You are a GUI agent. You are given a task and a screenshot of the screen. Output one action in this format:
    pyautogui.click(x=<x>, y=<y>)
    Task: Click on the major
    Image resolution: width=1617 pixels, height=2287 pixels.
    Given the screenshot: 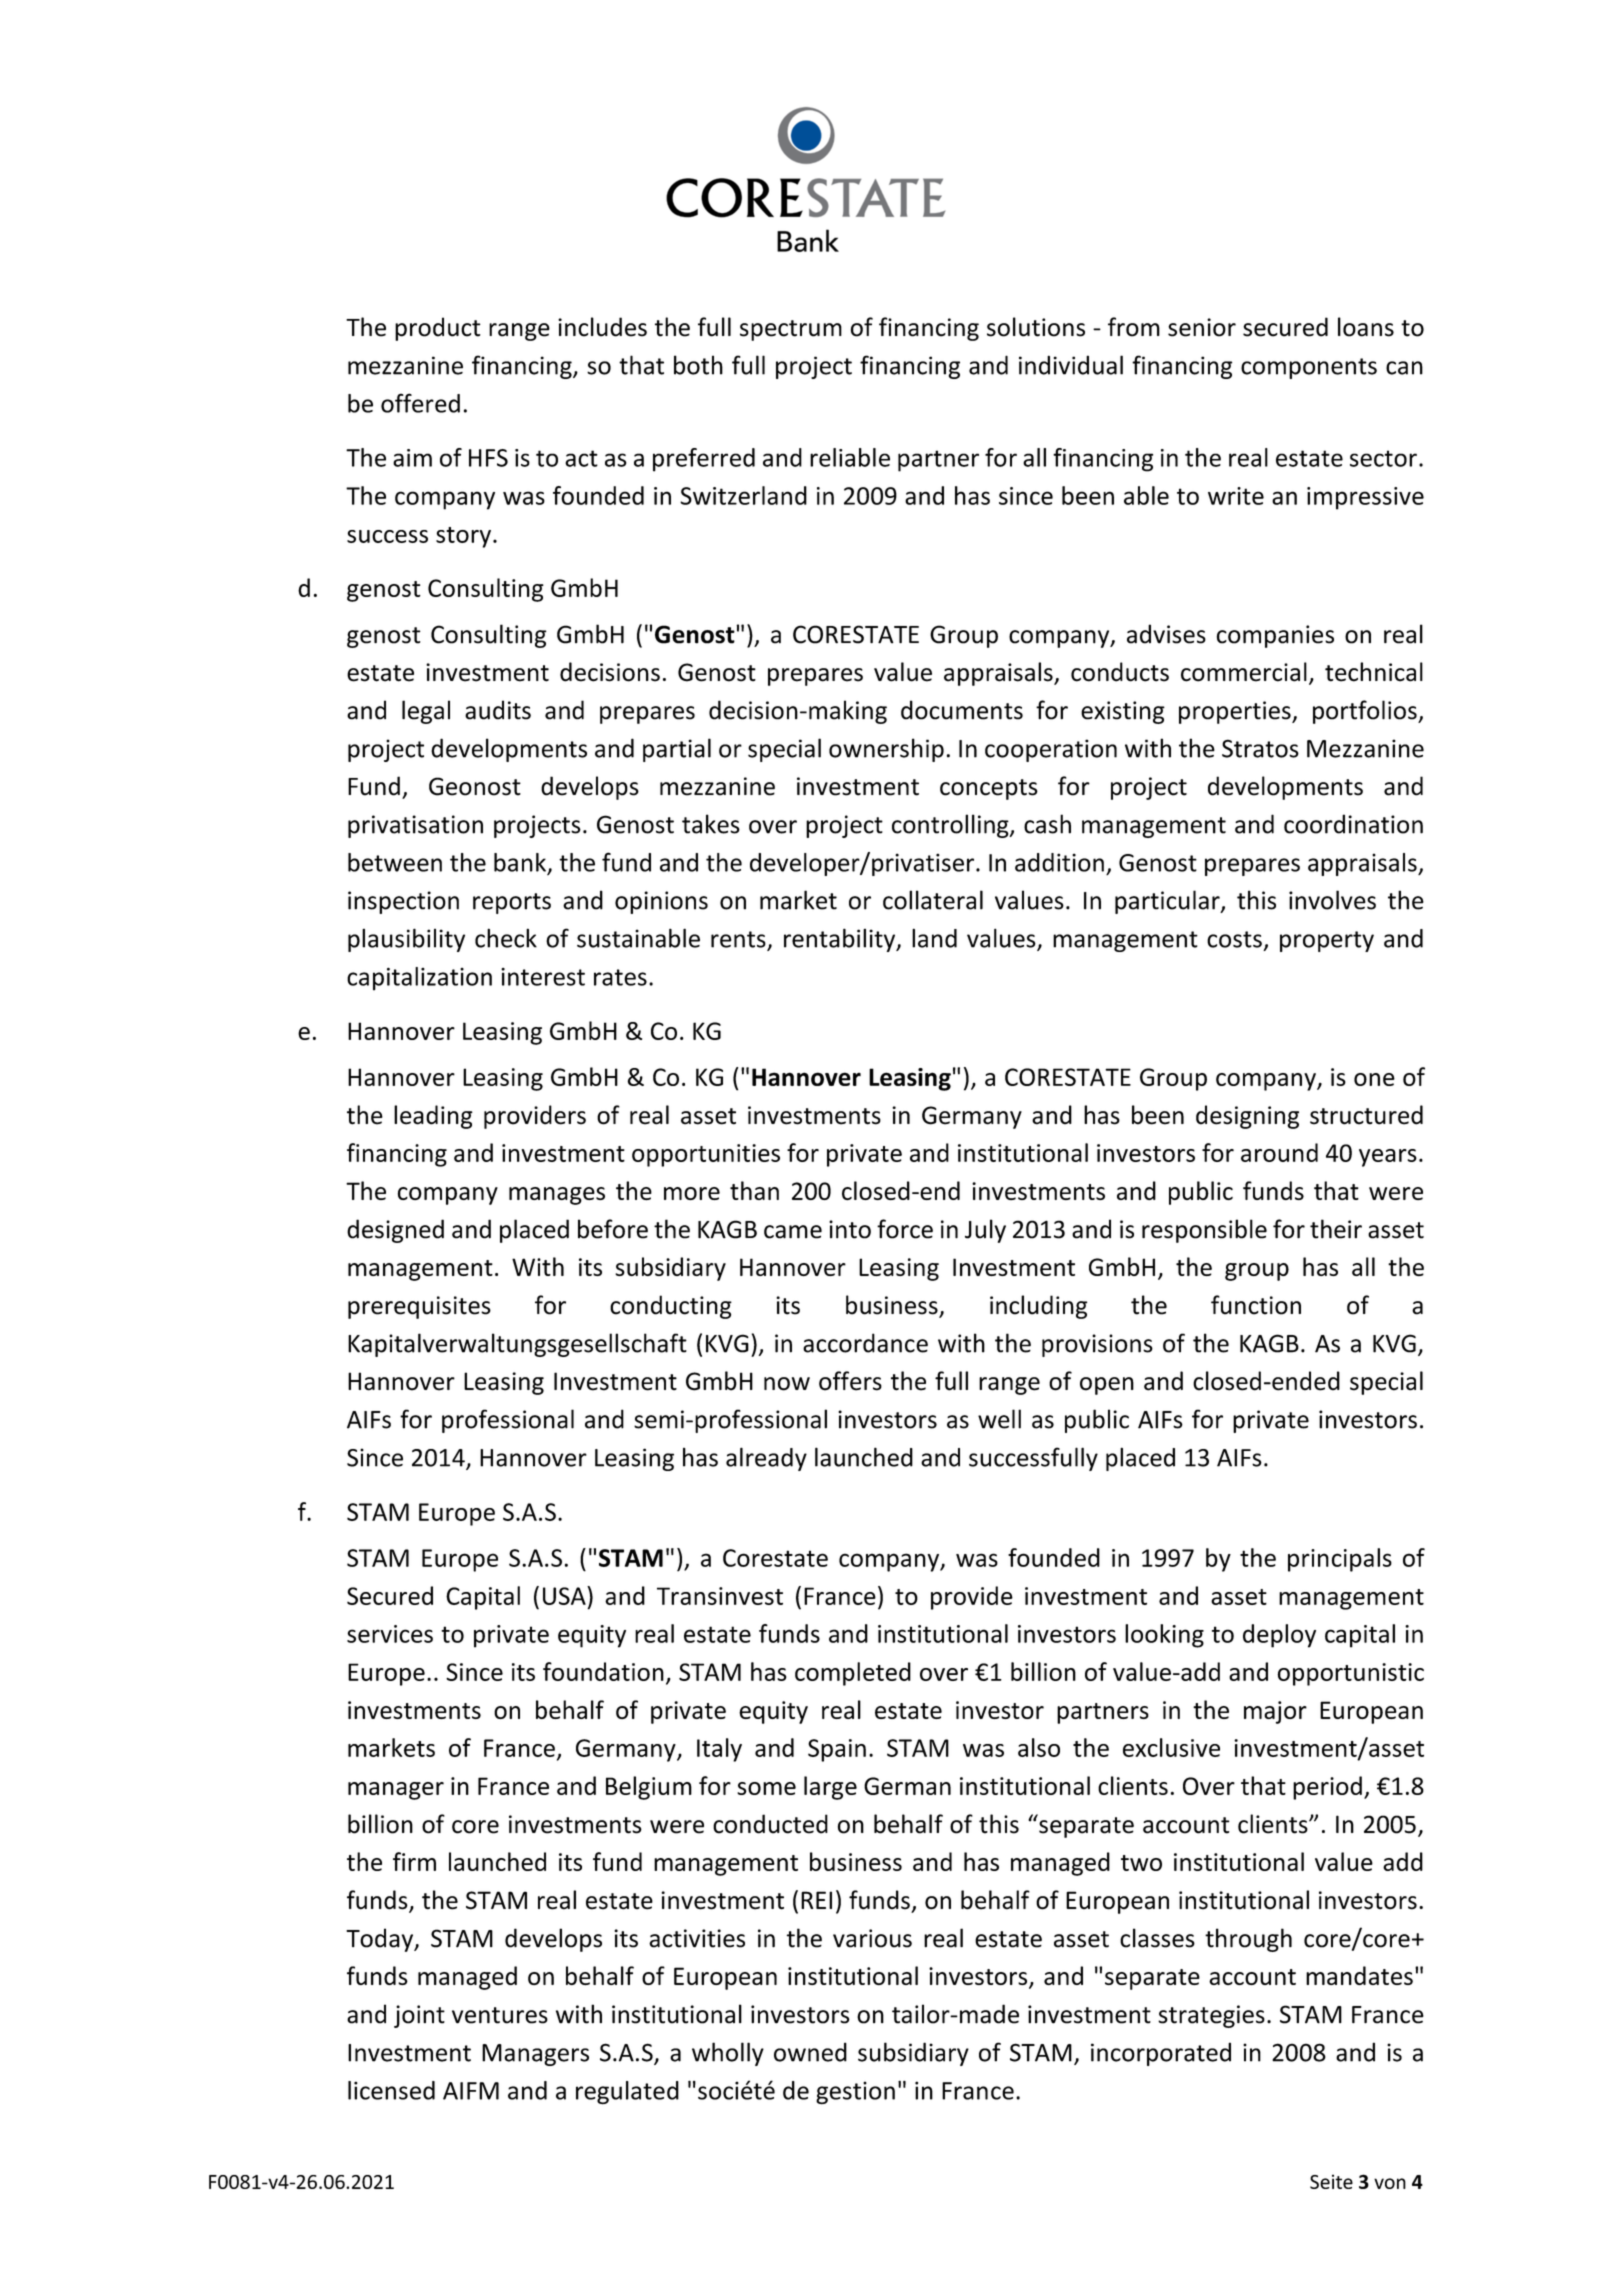 What is the action you would take?
    pyautogui.click(x=1275, y=1712)
